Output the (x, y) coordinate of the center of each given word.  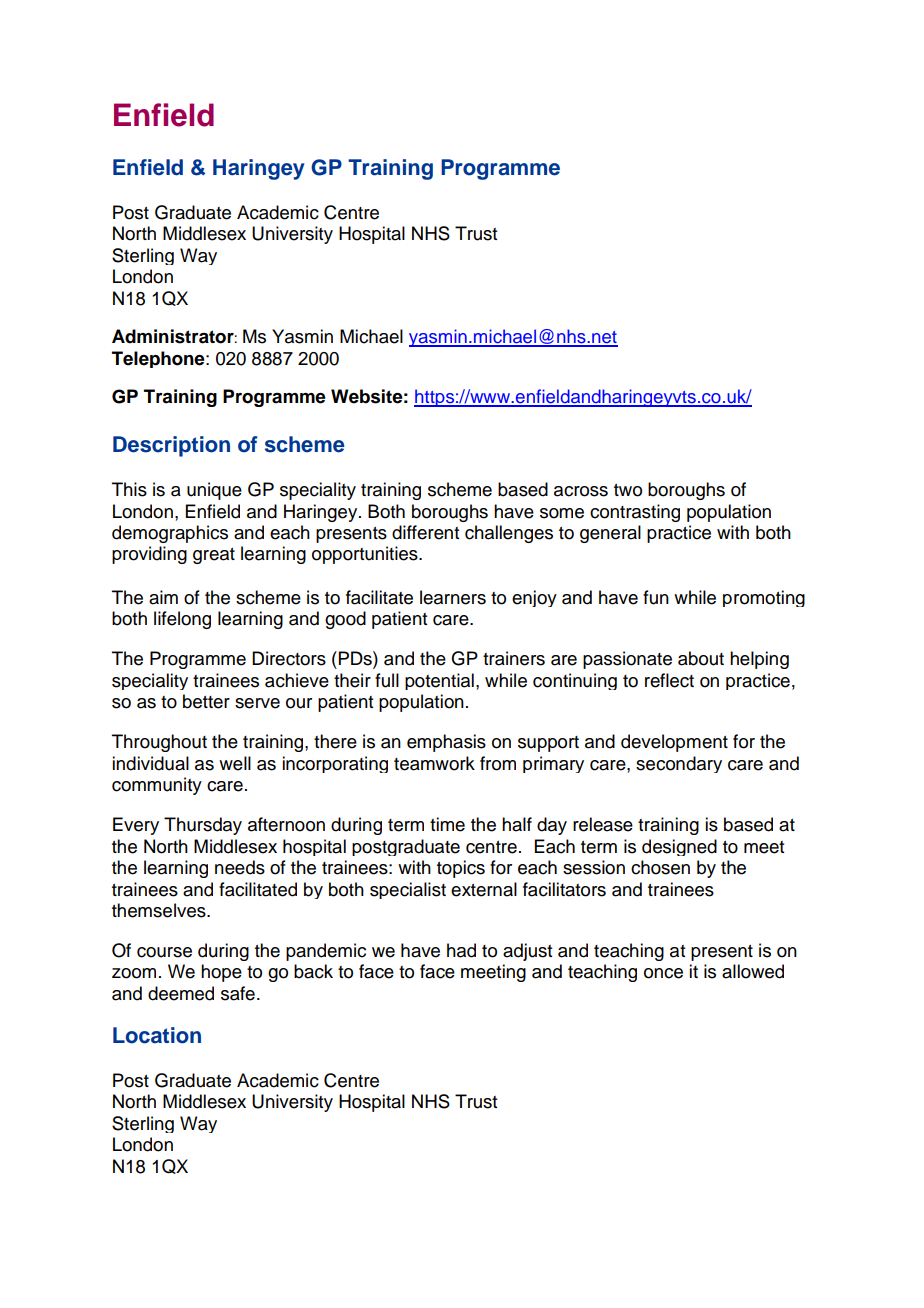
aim (163, 597)
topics (461, 869)
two (628, 490)
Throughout (159, 743)
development (674, 743)
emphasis (446, 743)
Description (171, 446)
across (581, 491)
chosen (660, 867)
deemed (181, 993)
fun (656, 597)
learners (453, 597)
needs (240, 867)
